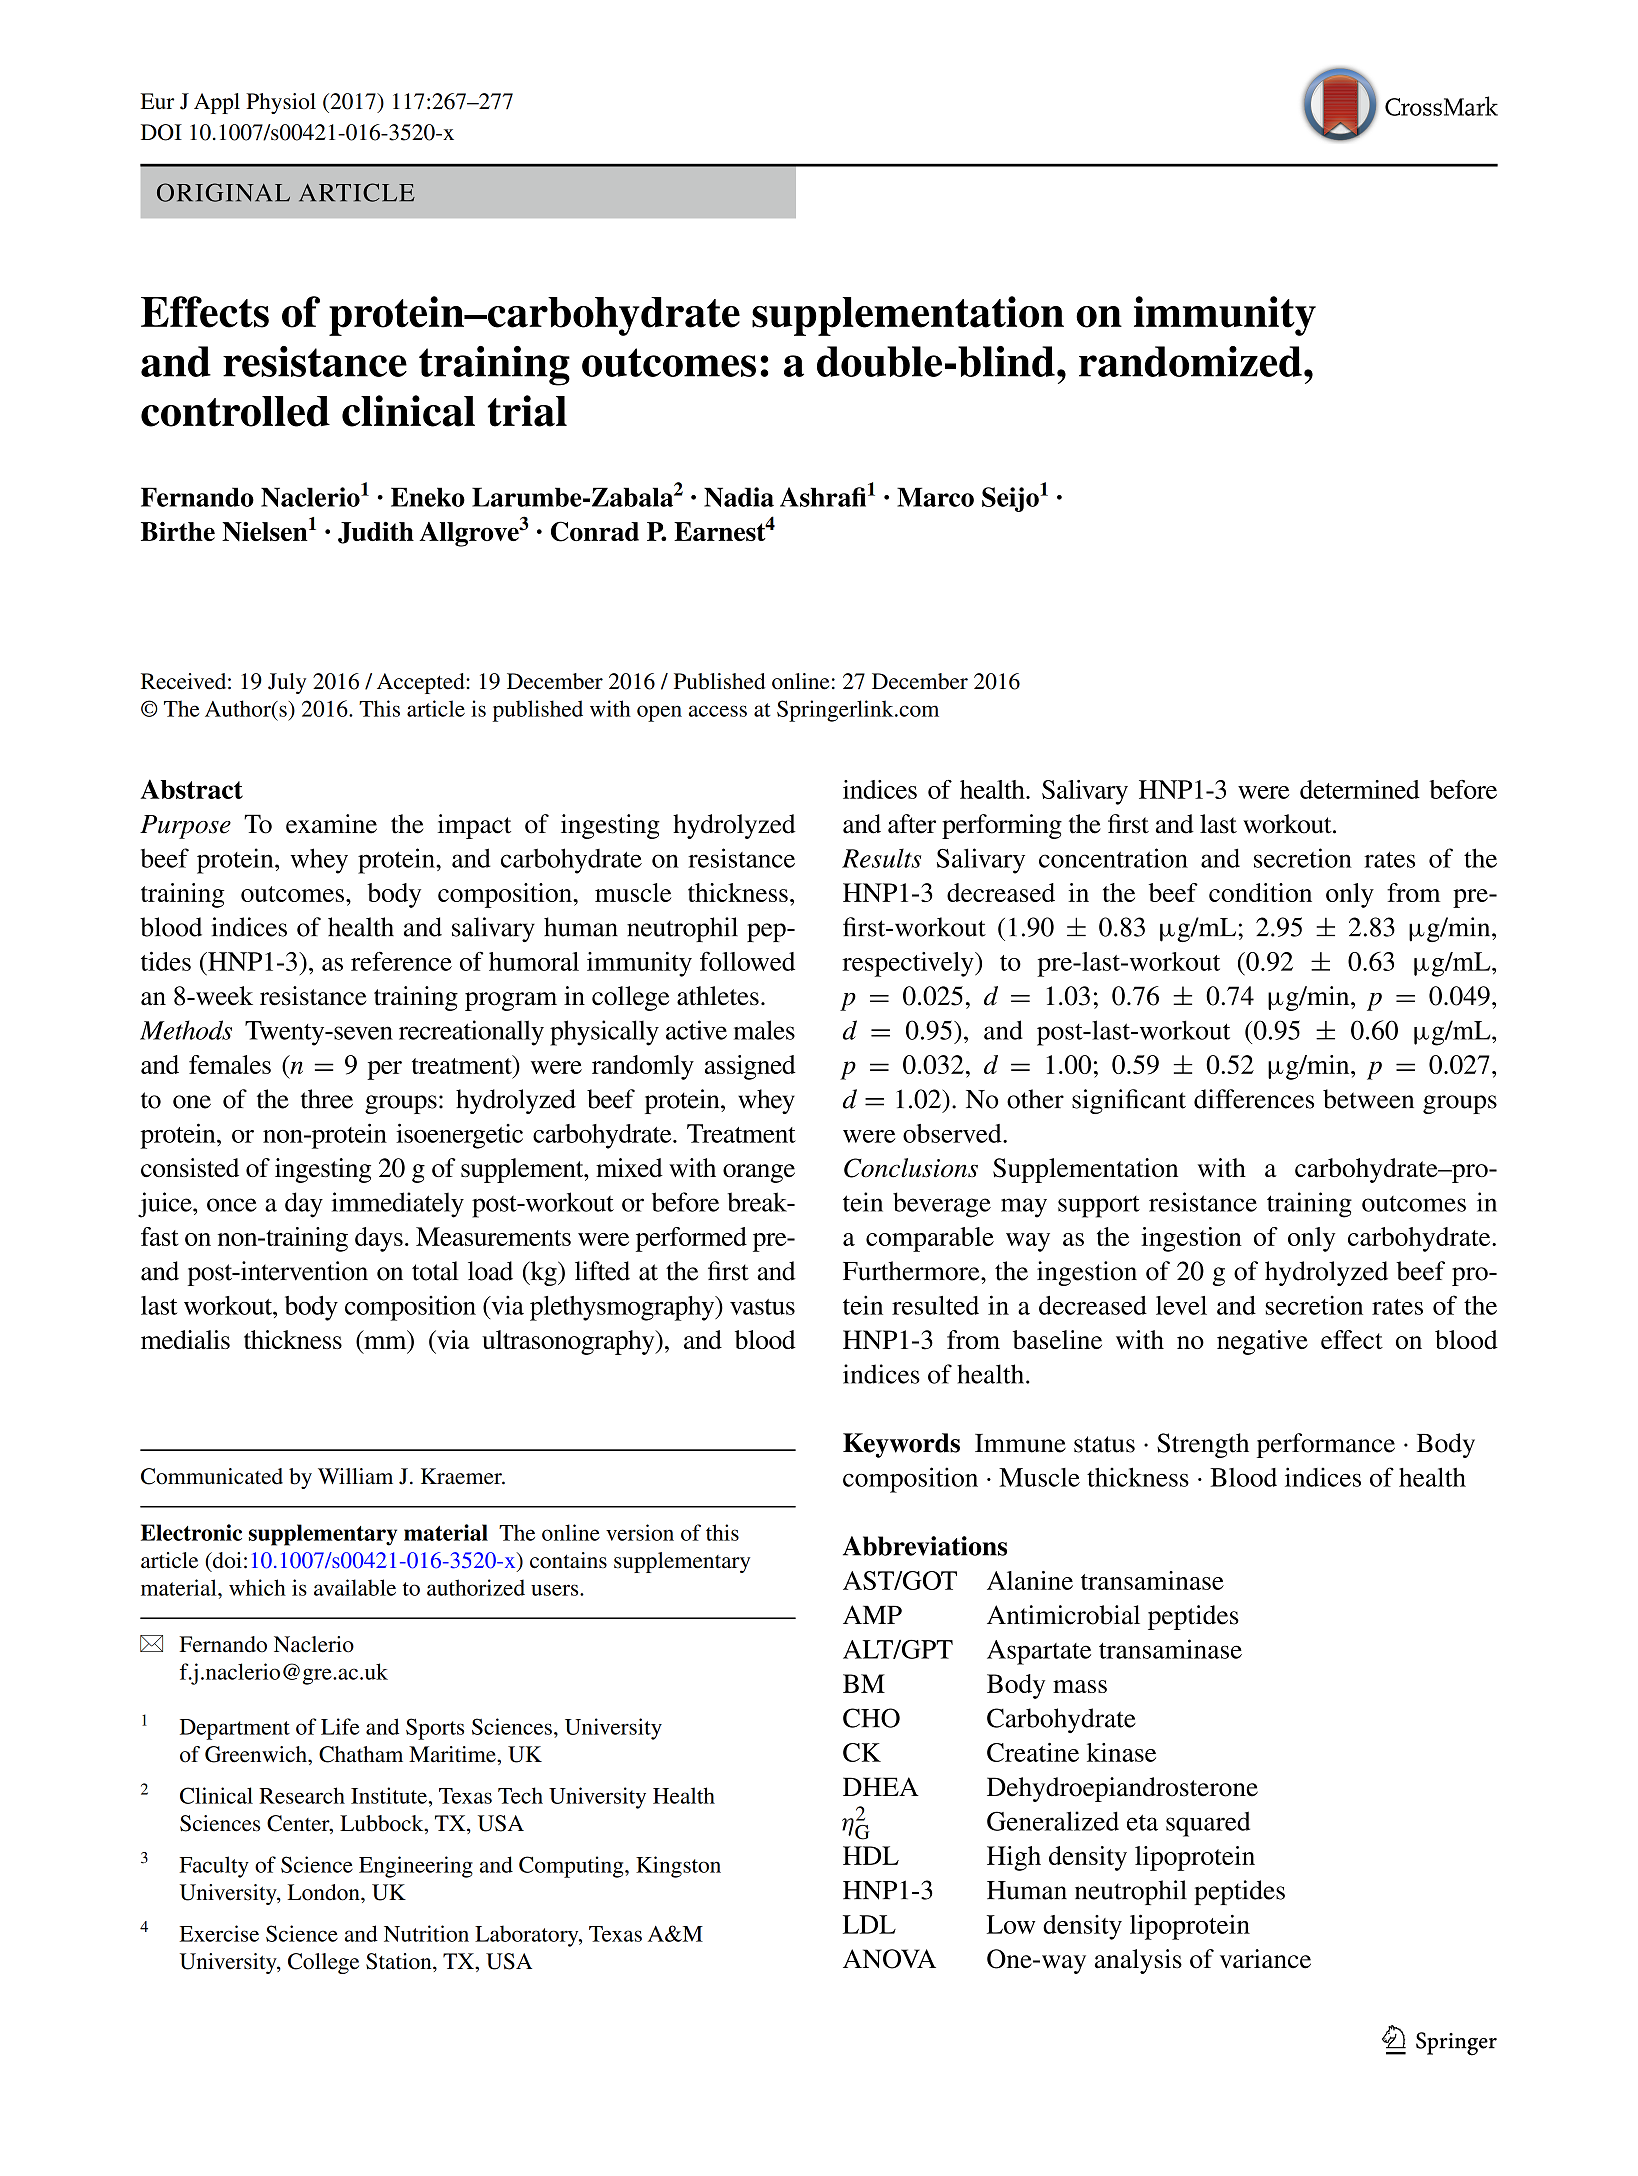 The height and width of the page is (2176, 1638). What do you see at coordinates (527, 411) in the page?
I see `trial` at bounding box center [527, 411].
